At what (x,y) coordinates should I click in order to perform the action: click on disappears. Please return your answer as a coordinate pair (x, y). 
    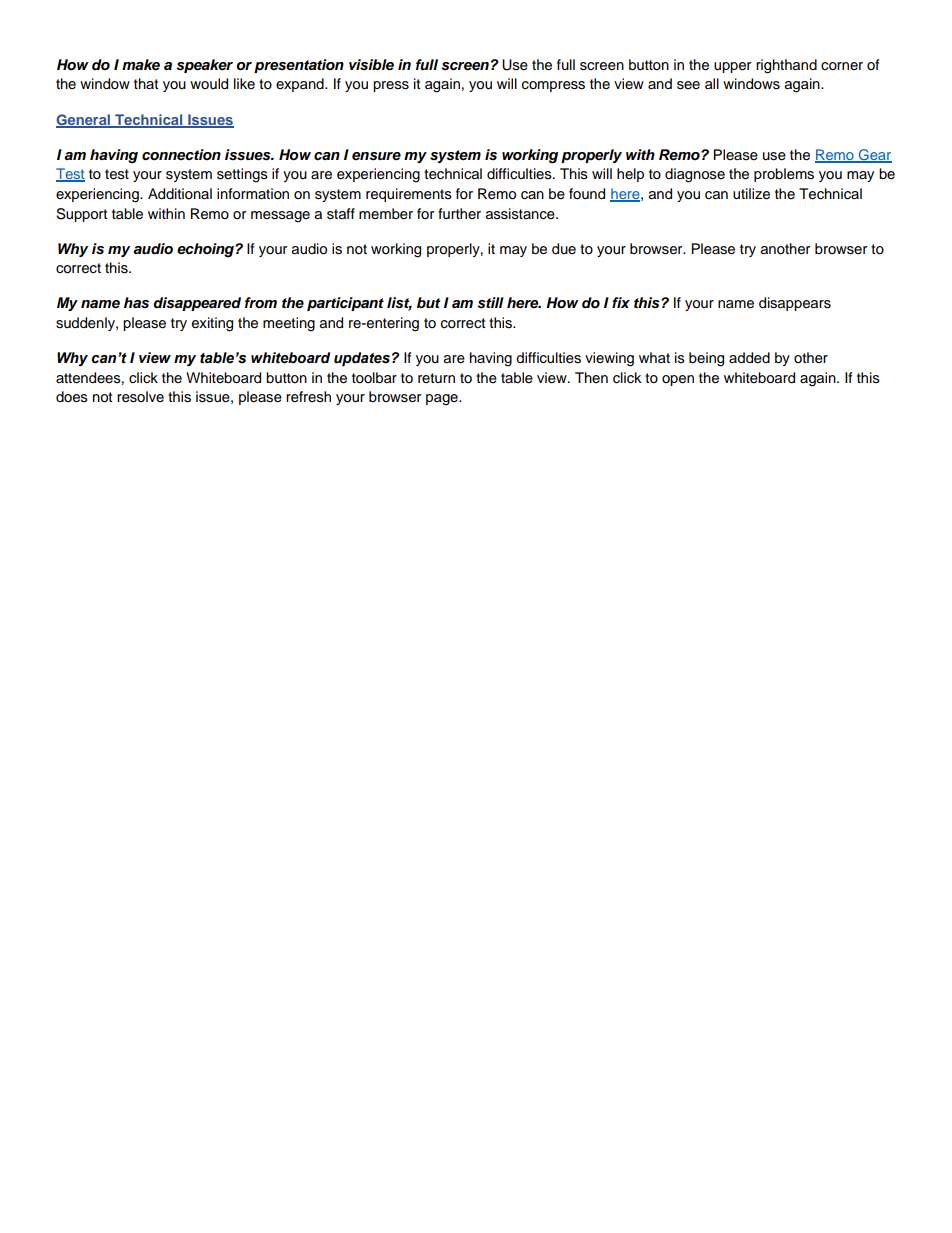
    Looking at the image, I should click on (795, 304).
